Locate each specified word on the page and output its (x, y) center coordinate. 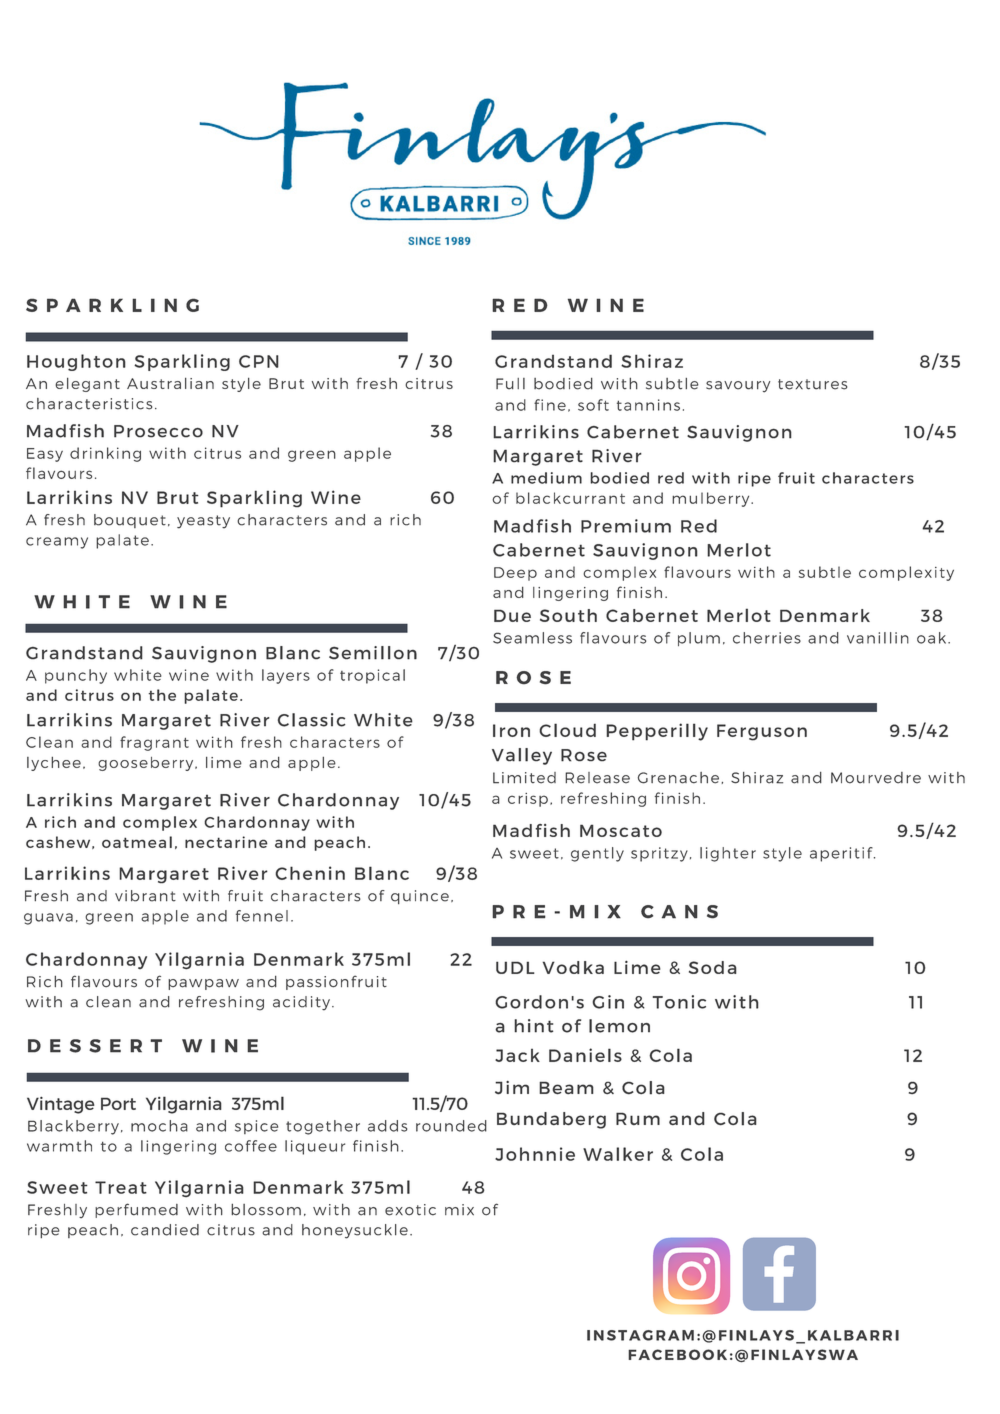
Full (510, 384)
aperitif (842, 854)
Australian (170, 383)
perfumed (136, 1210)
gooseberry (147, 764)
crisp (528, 800)
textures (812, 384)
